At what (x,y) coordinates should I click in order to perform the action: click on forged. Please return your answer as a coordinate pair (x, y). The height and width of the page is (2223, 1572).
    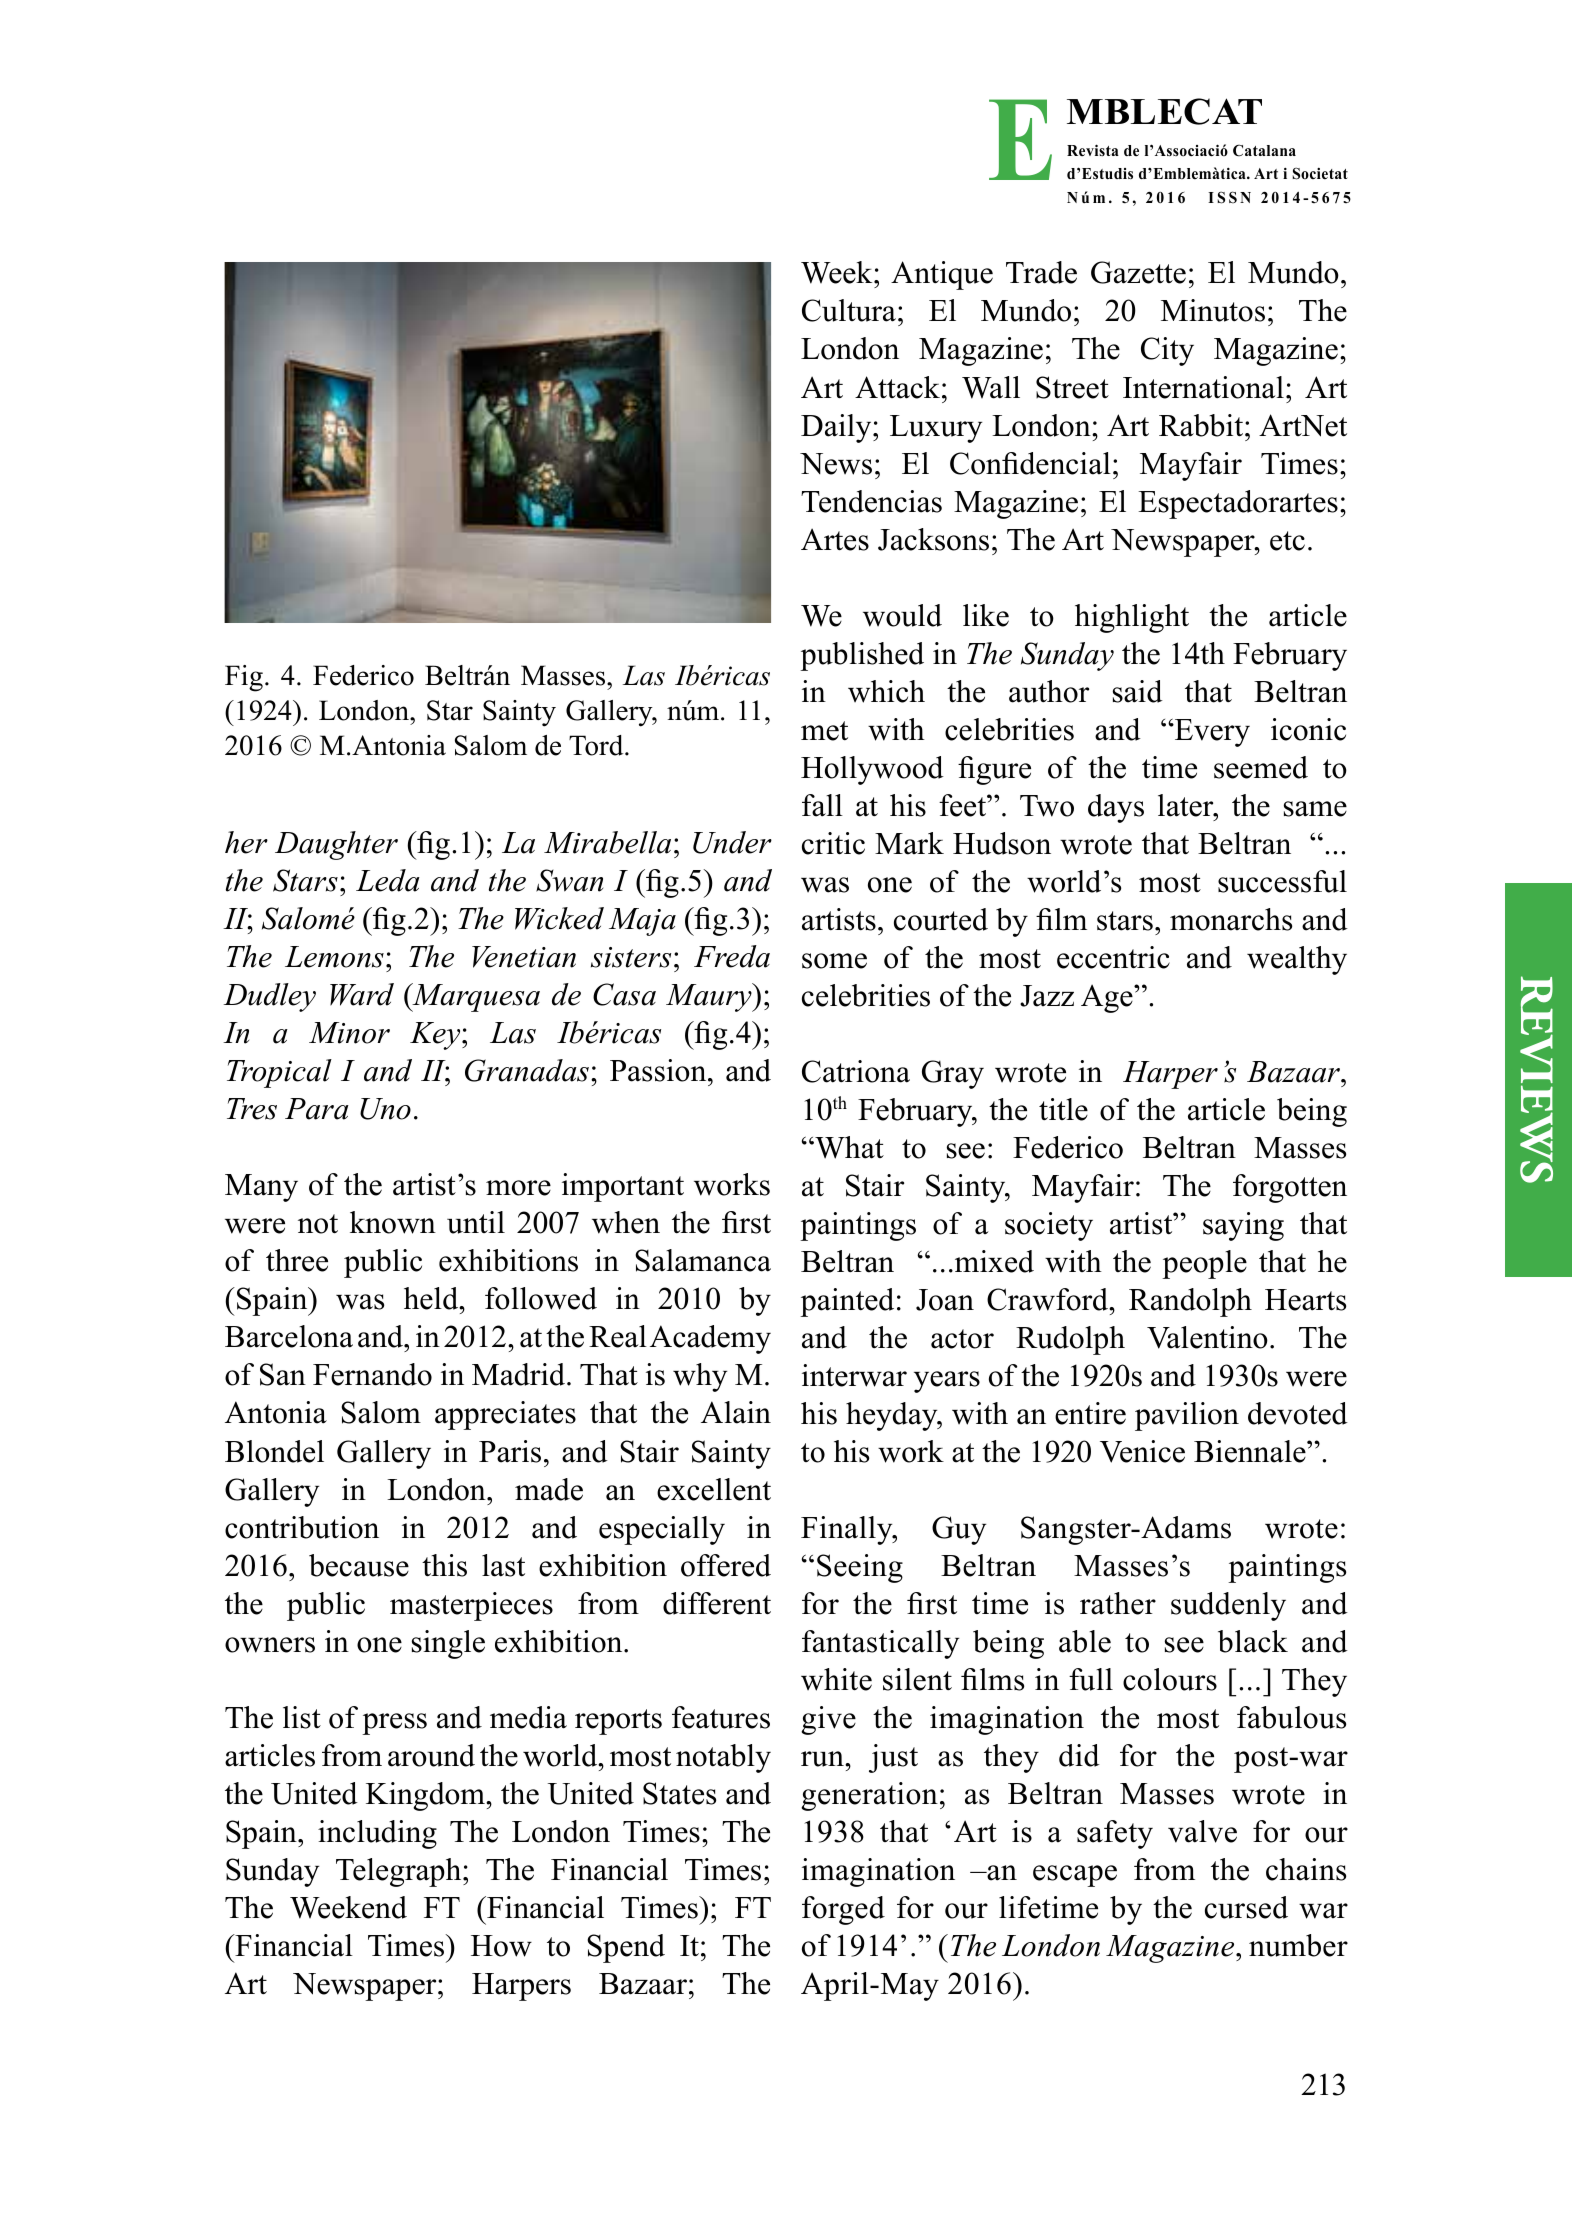
    Looking at the image, I should click on (843, 1910).
